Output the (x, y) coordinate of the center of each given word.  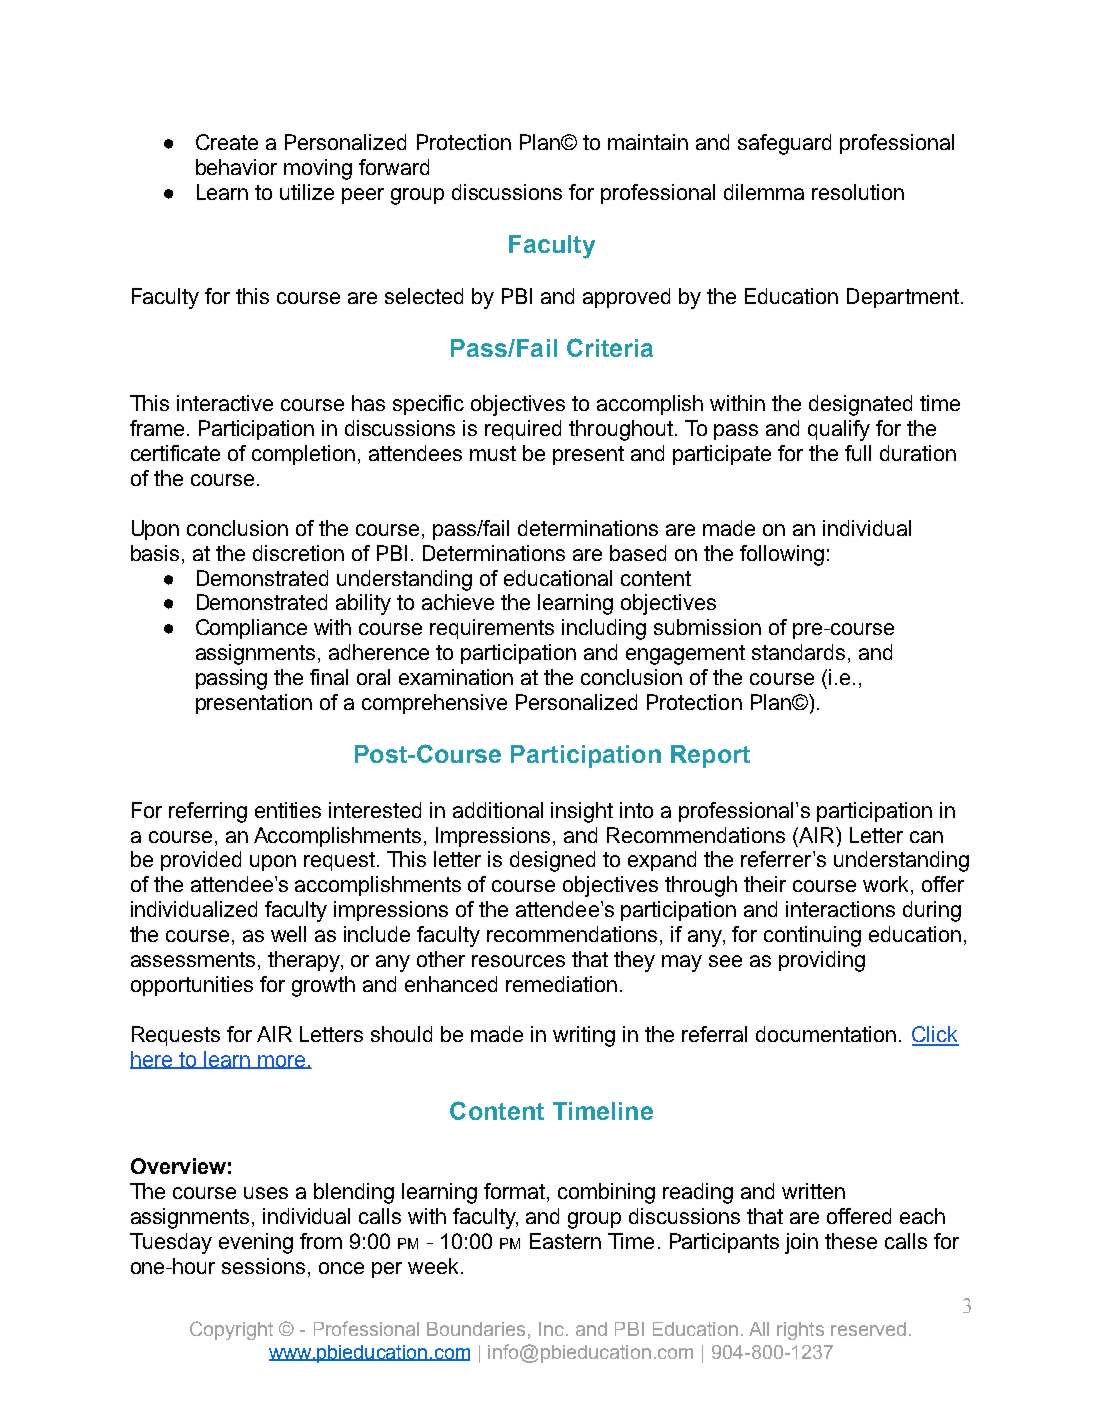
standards (798, 652)
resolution (858, 192)
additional (498, 810)
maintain (648, 142)
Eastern (565, 1241)
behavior (236, 167)
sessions (263, 1266)
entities (288, 810)
